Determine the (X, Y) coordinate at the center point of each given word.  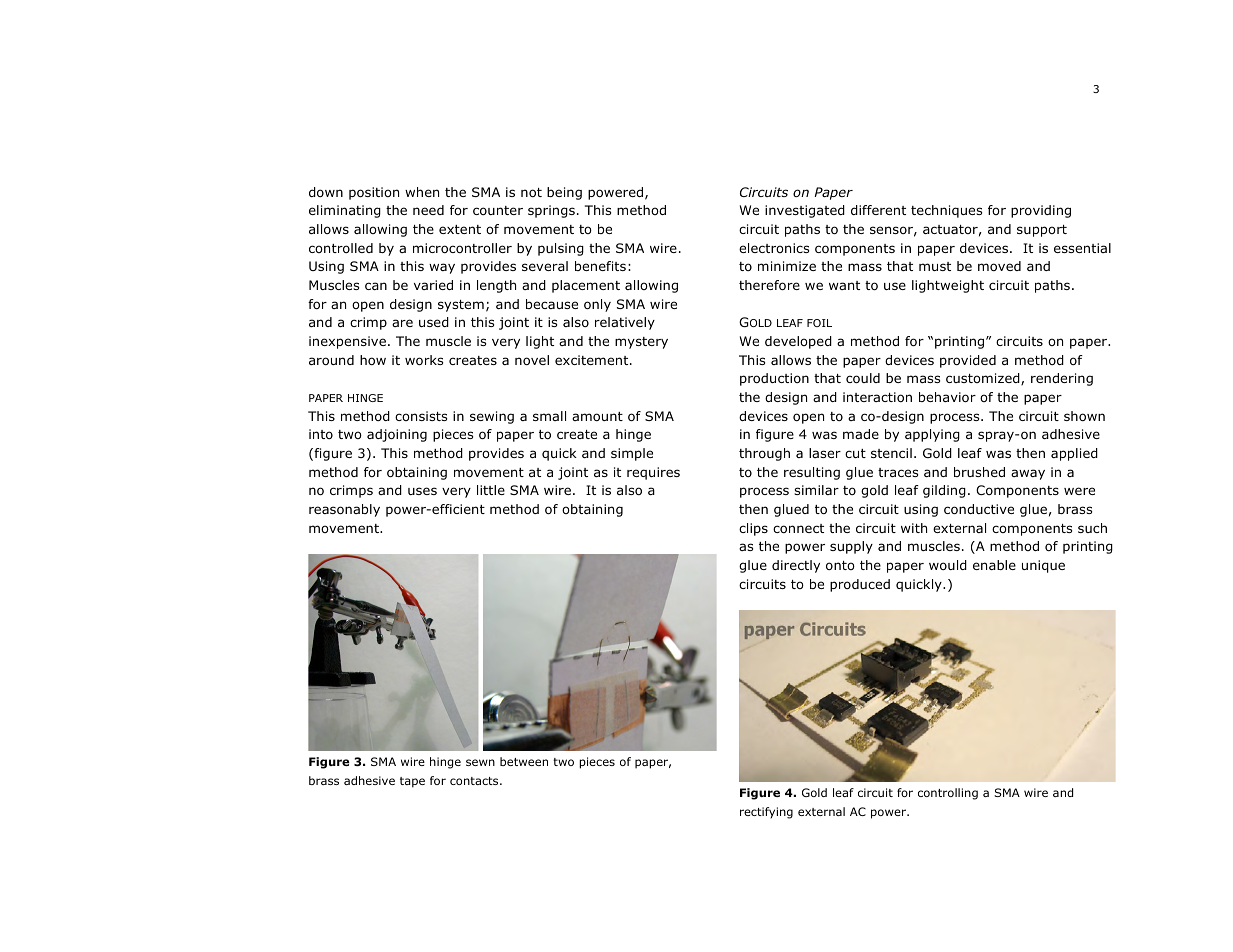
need (428, 210)
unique (1043, 566)
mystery (641, 343)
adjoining (397, 435)
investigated (805, 211)
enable (994, 565)
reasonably (344, 510)
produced (860, 585)
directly (796, 566)
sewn (480, 762)
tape (412, 782)
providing (1041, 211)
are (402, 323)
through (764, 454)
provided (968, 361)
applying (932, 435)
